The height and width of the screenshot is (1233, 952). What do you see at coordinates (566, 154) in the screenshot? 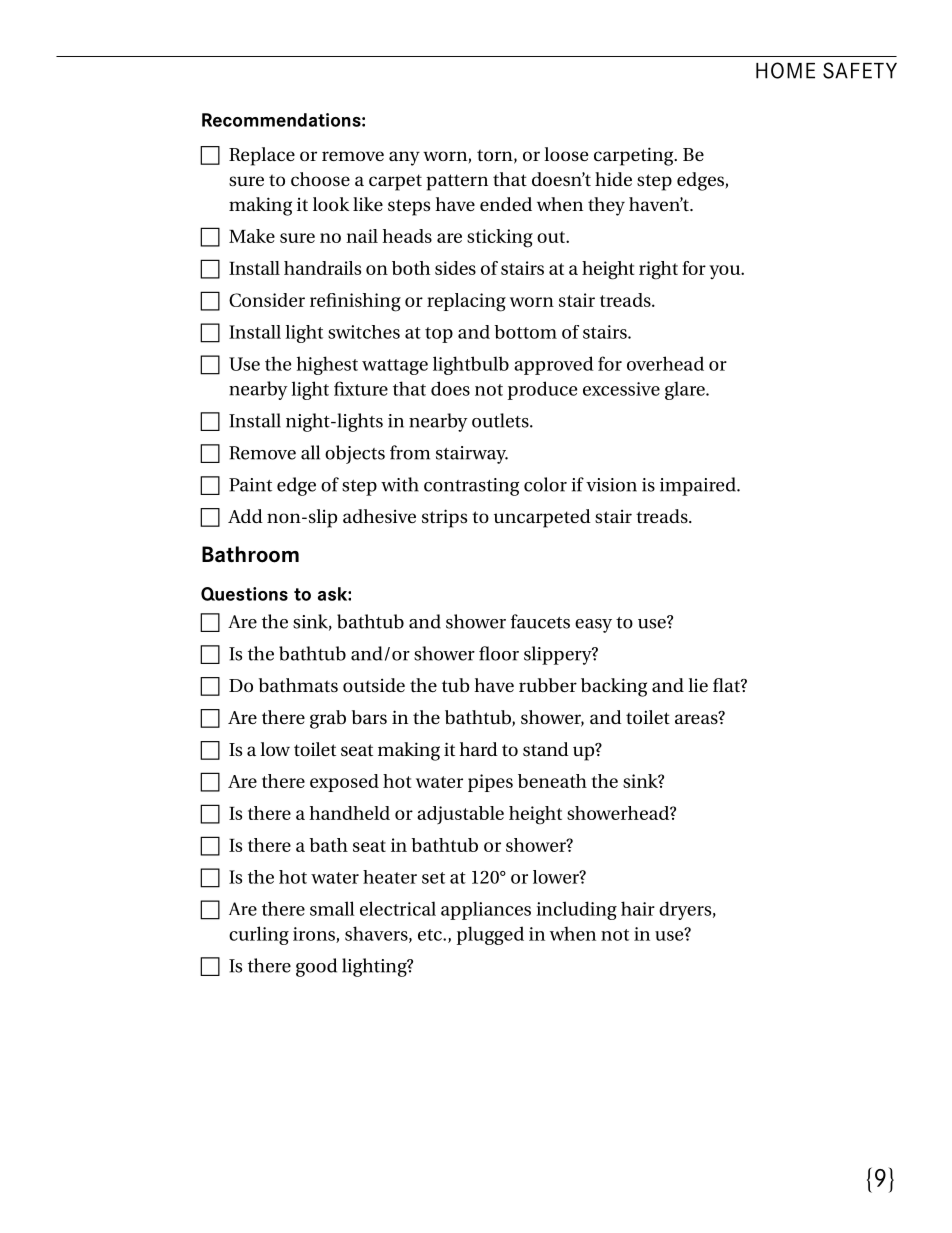
I see `loose` at bounding box center [566, 154].
